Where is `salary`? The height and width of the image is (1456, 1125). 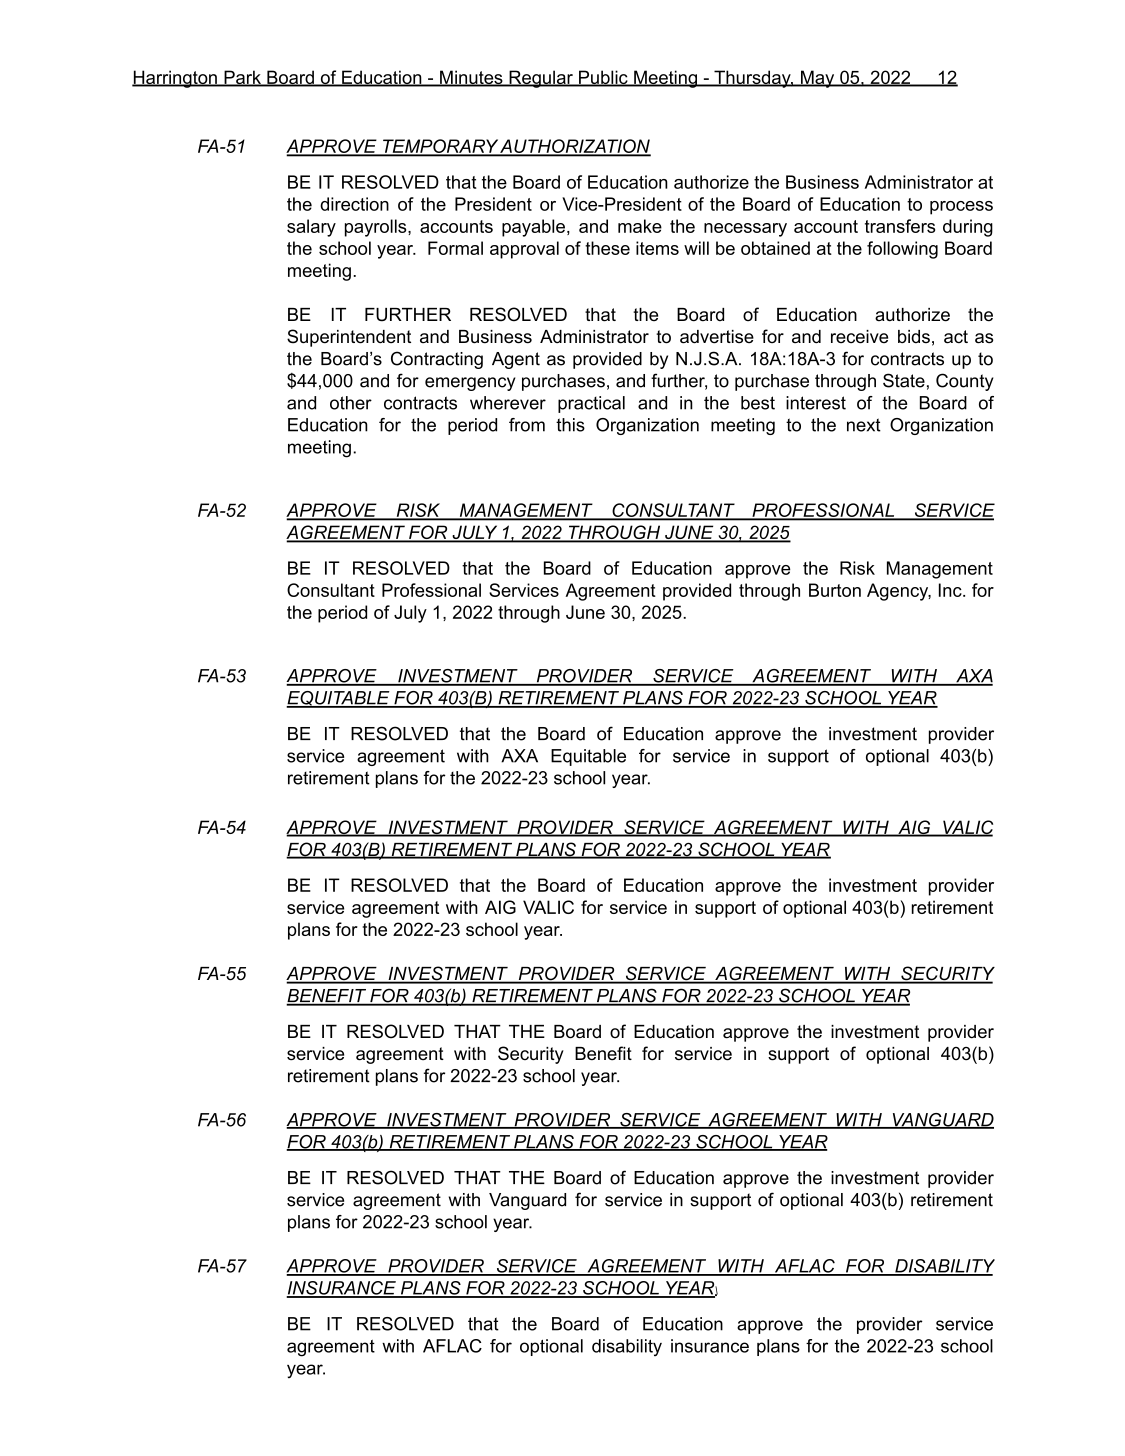
salary is located at coordinates (311, 228).
